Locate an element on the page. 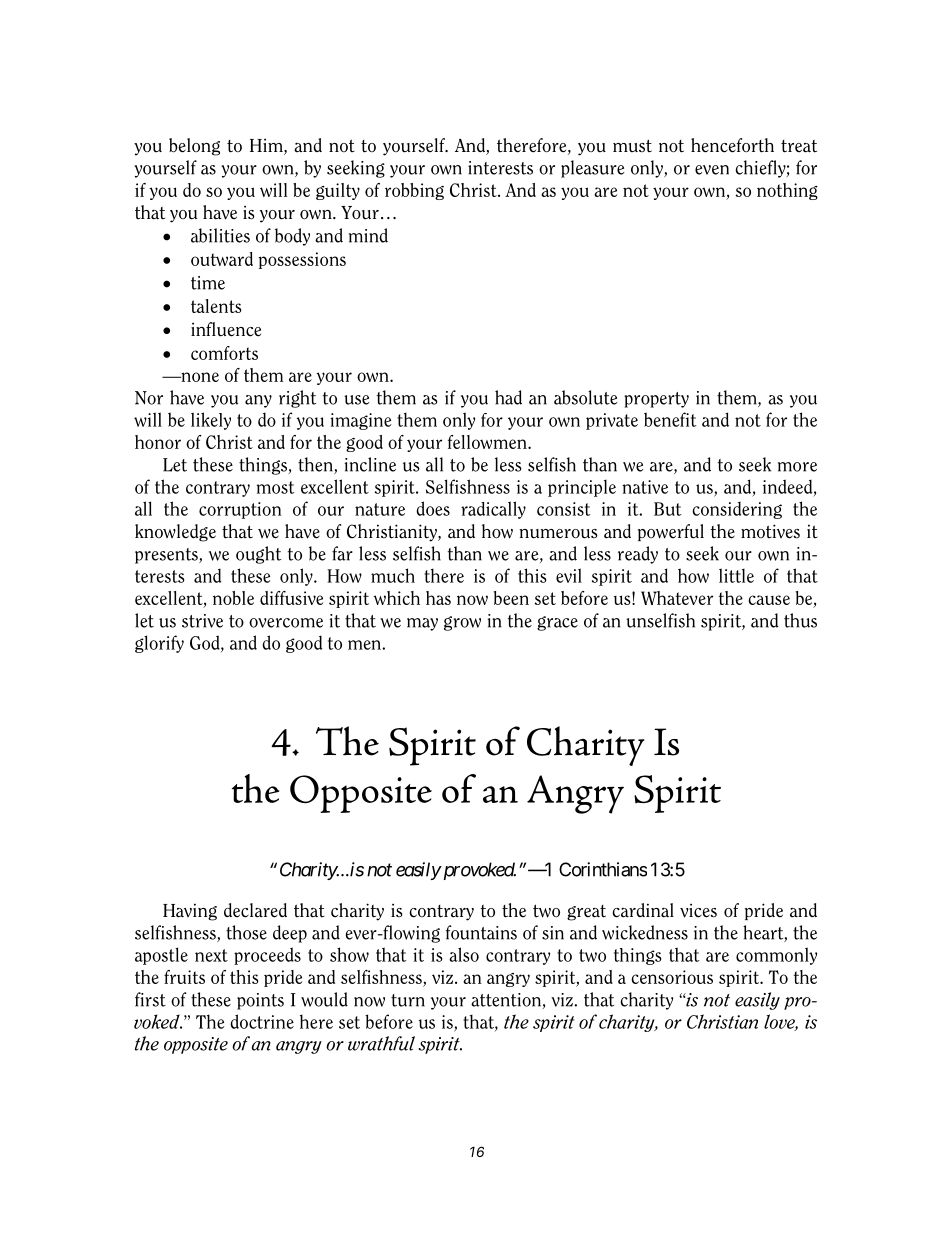 This document has height=1233, width=952. robbing is located at coordinates (414, 191).
